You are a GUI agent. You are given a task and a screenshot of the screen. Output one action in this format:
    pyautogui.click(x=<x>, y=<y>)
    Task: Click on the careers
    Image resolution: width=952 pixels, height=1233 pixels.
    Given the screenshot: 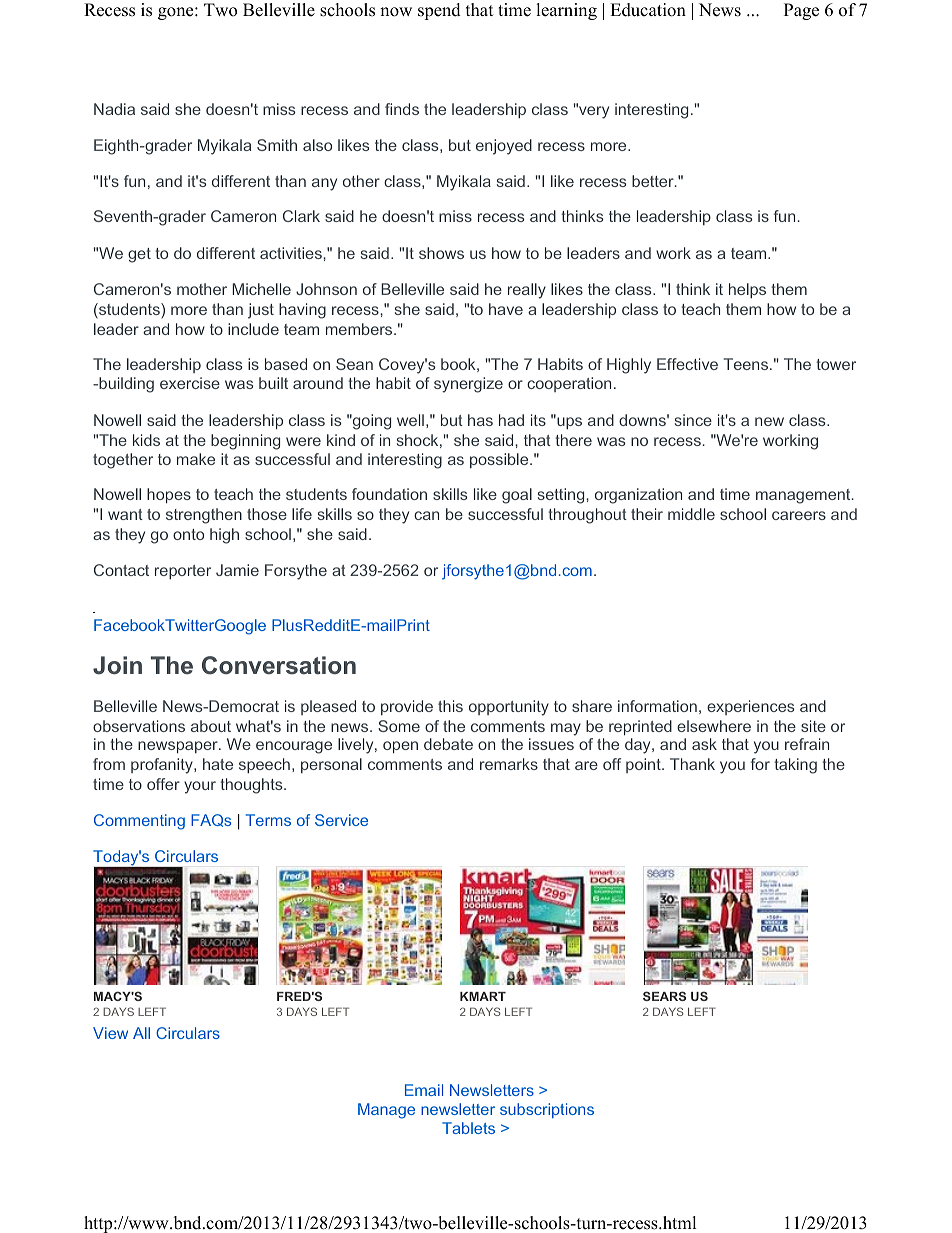 What is the action you would take?
    pyautogui.click(x=799, y=515)
